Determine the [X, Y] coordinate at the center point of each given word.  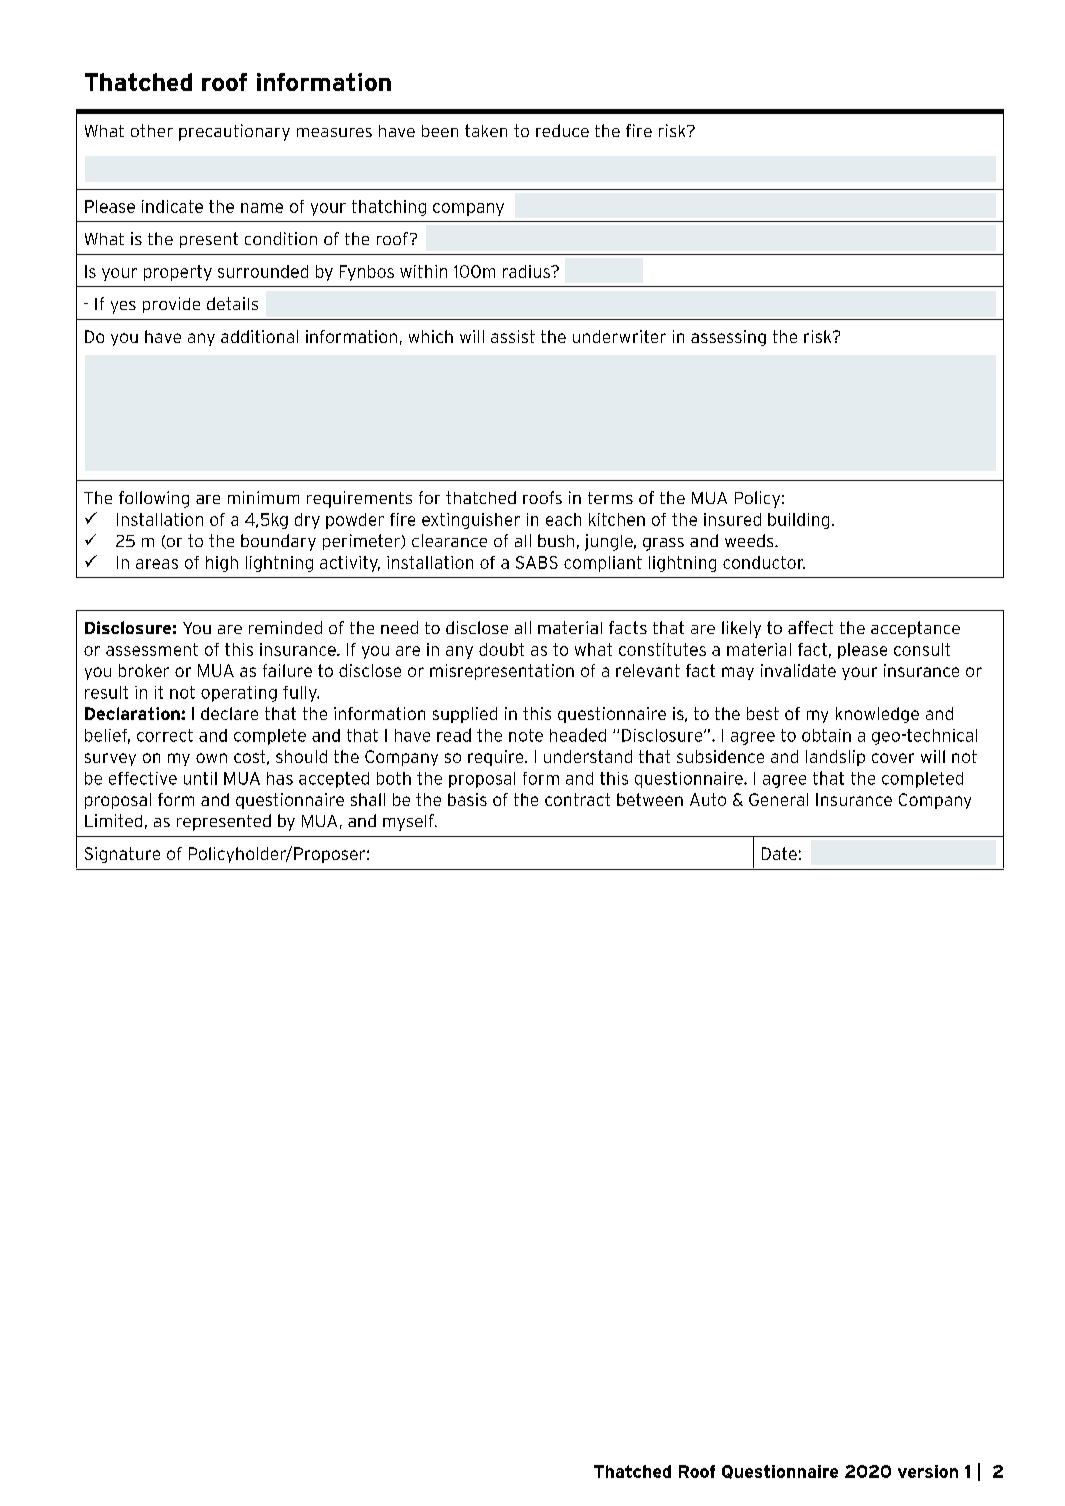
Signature [122, 855]
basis [467, 799]
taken [486, 130]
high [222, 564]
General [778, 799]
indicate [172, 206]
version [928, 1471]
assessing [728, 338]
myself [409, 822]
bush [556, 540]
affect [810, 627]
